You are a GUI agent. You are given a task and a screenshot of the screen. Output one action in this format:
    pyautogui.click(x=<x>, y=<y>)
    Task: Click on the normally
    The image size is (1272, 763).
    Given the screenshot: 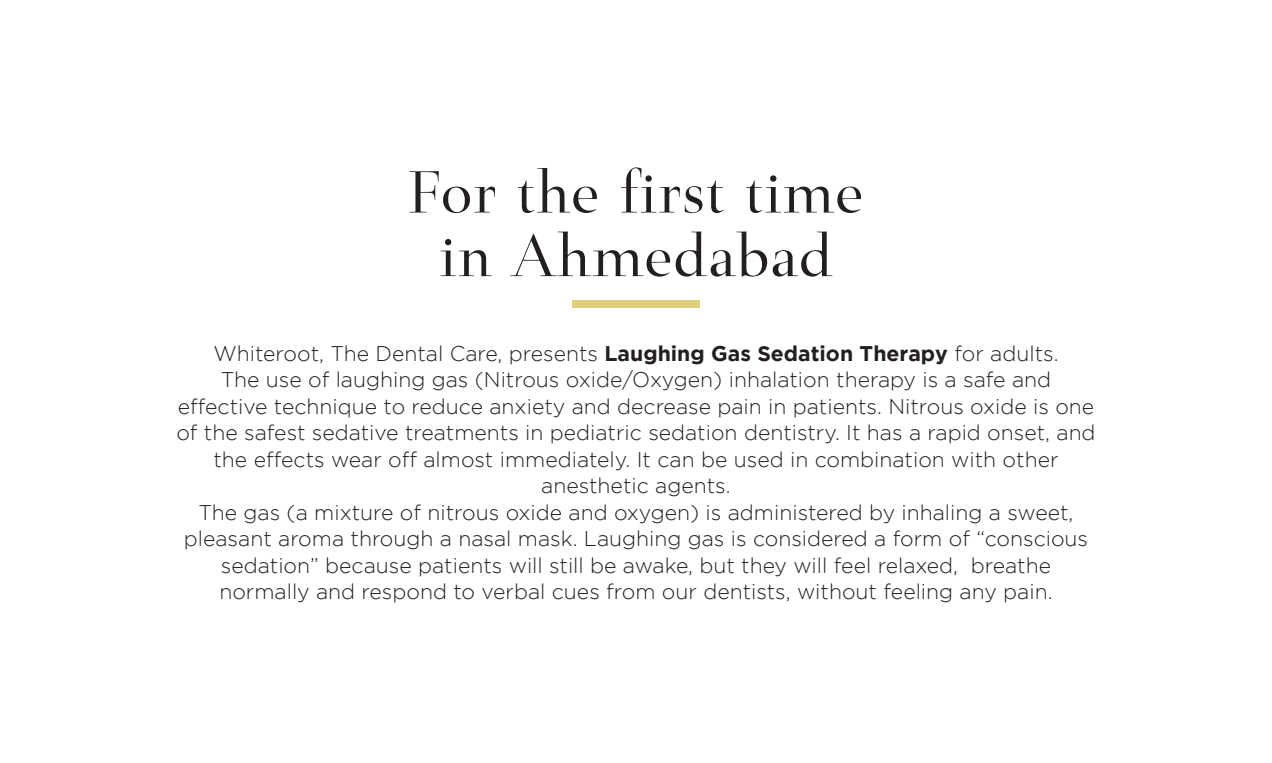 What is the action you would take?
    pyautogui.click(x=265, y=593)
